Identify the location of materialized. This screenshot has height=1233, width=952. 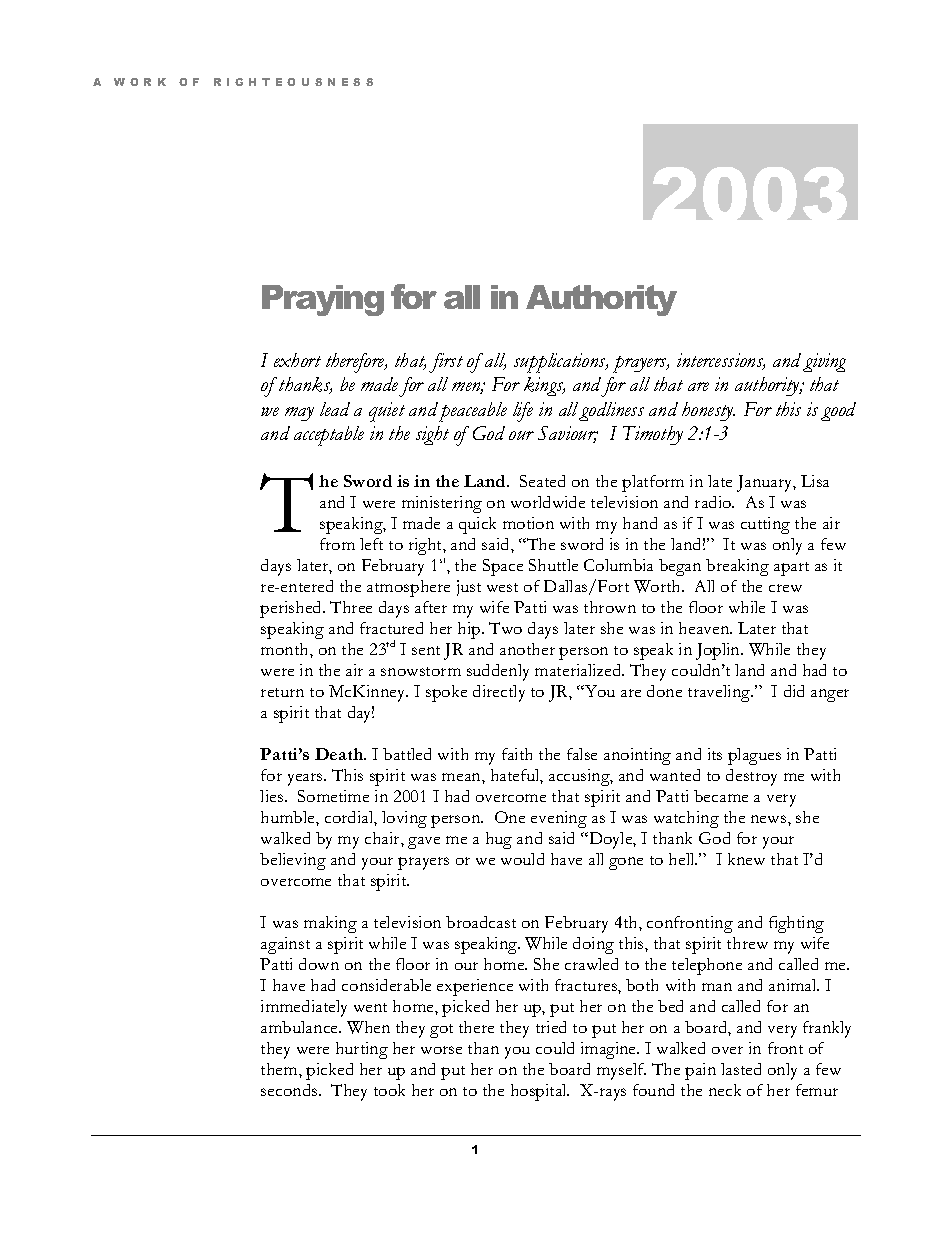
(579, 670).
